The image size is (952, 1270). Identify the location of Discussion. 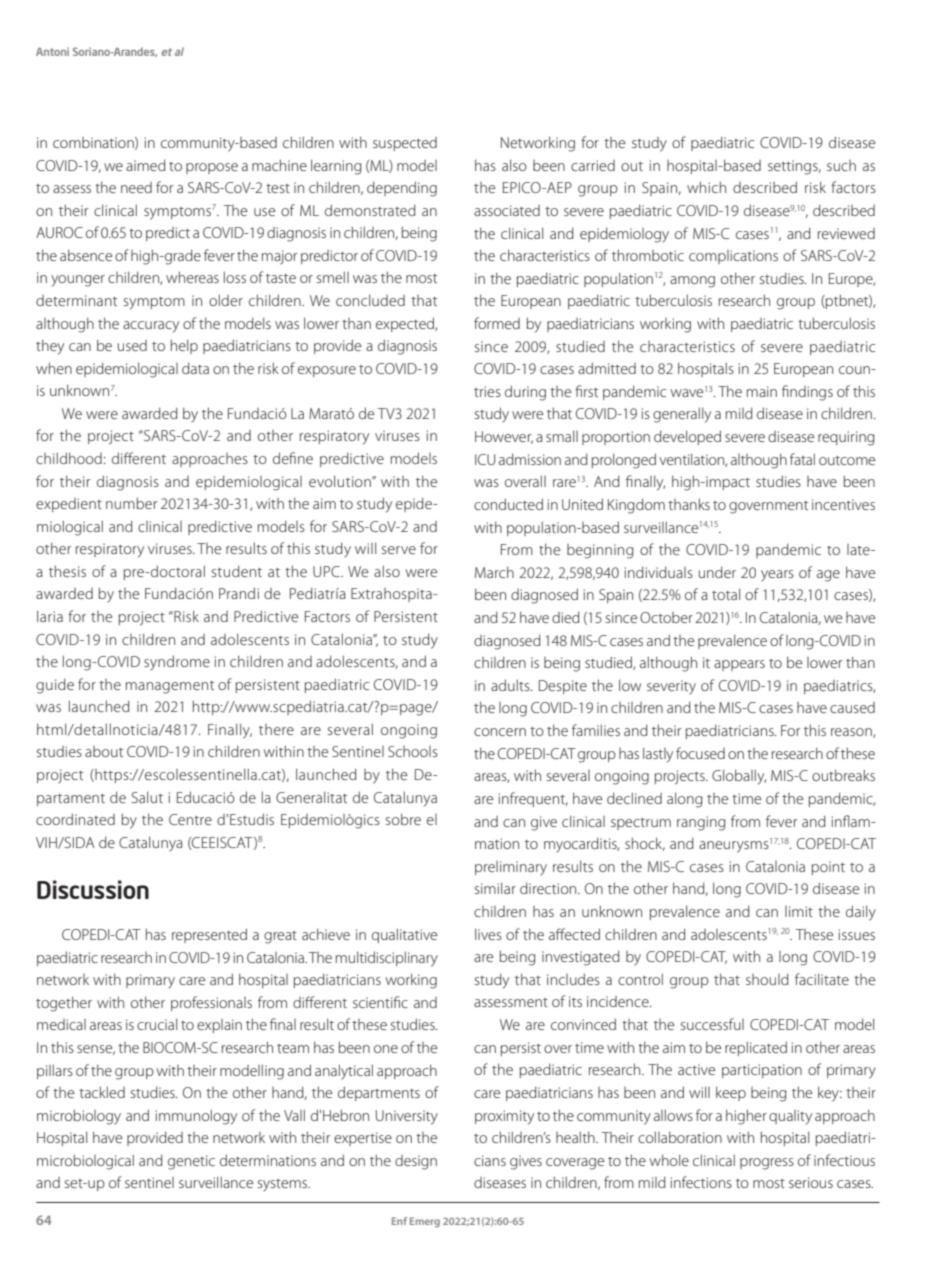
(93, 889).
